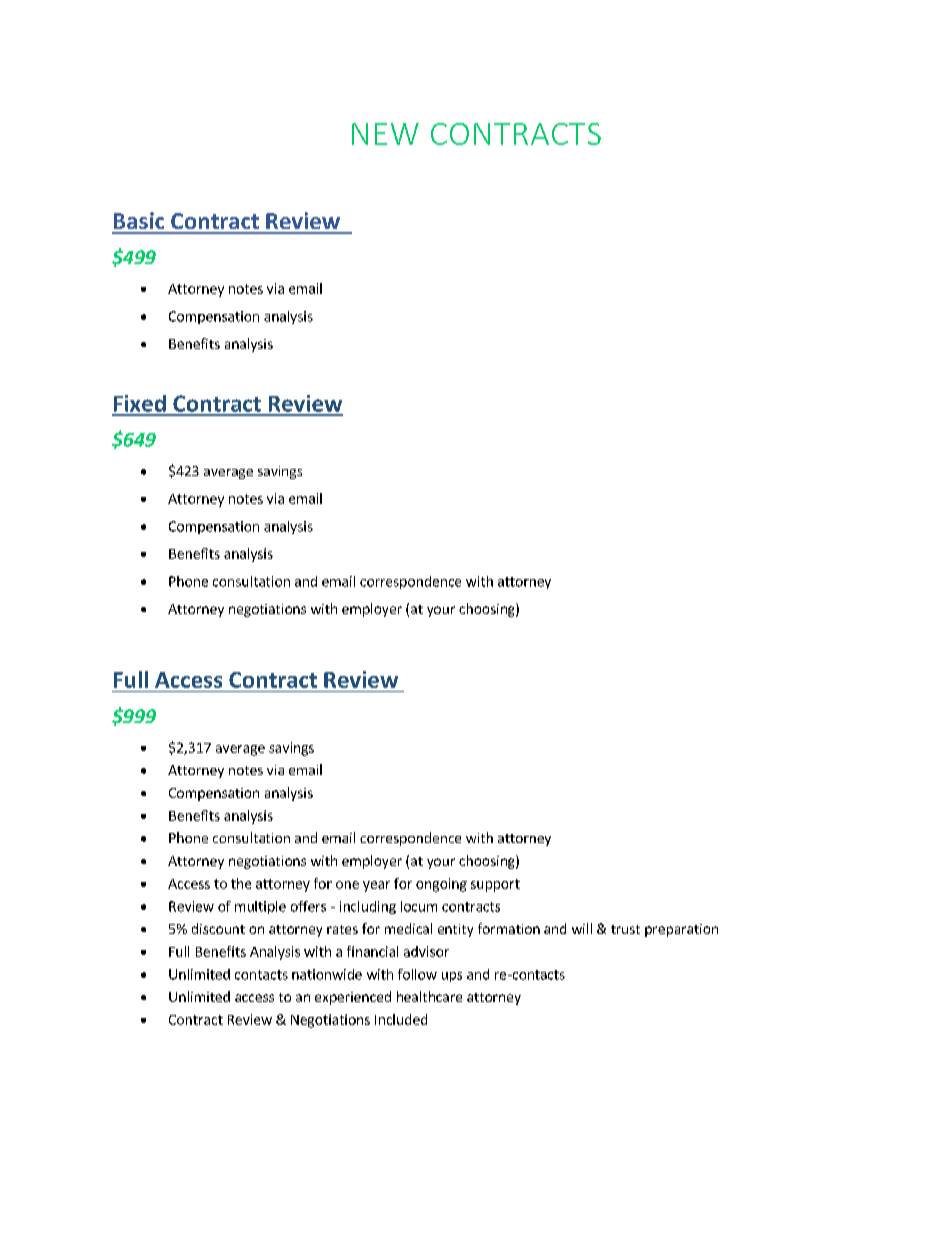 The image size is (952, 1233). Describe the element at coordinates (308, 906) in the screenshot. I see `offers` at that location.
